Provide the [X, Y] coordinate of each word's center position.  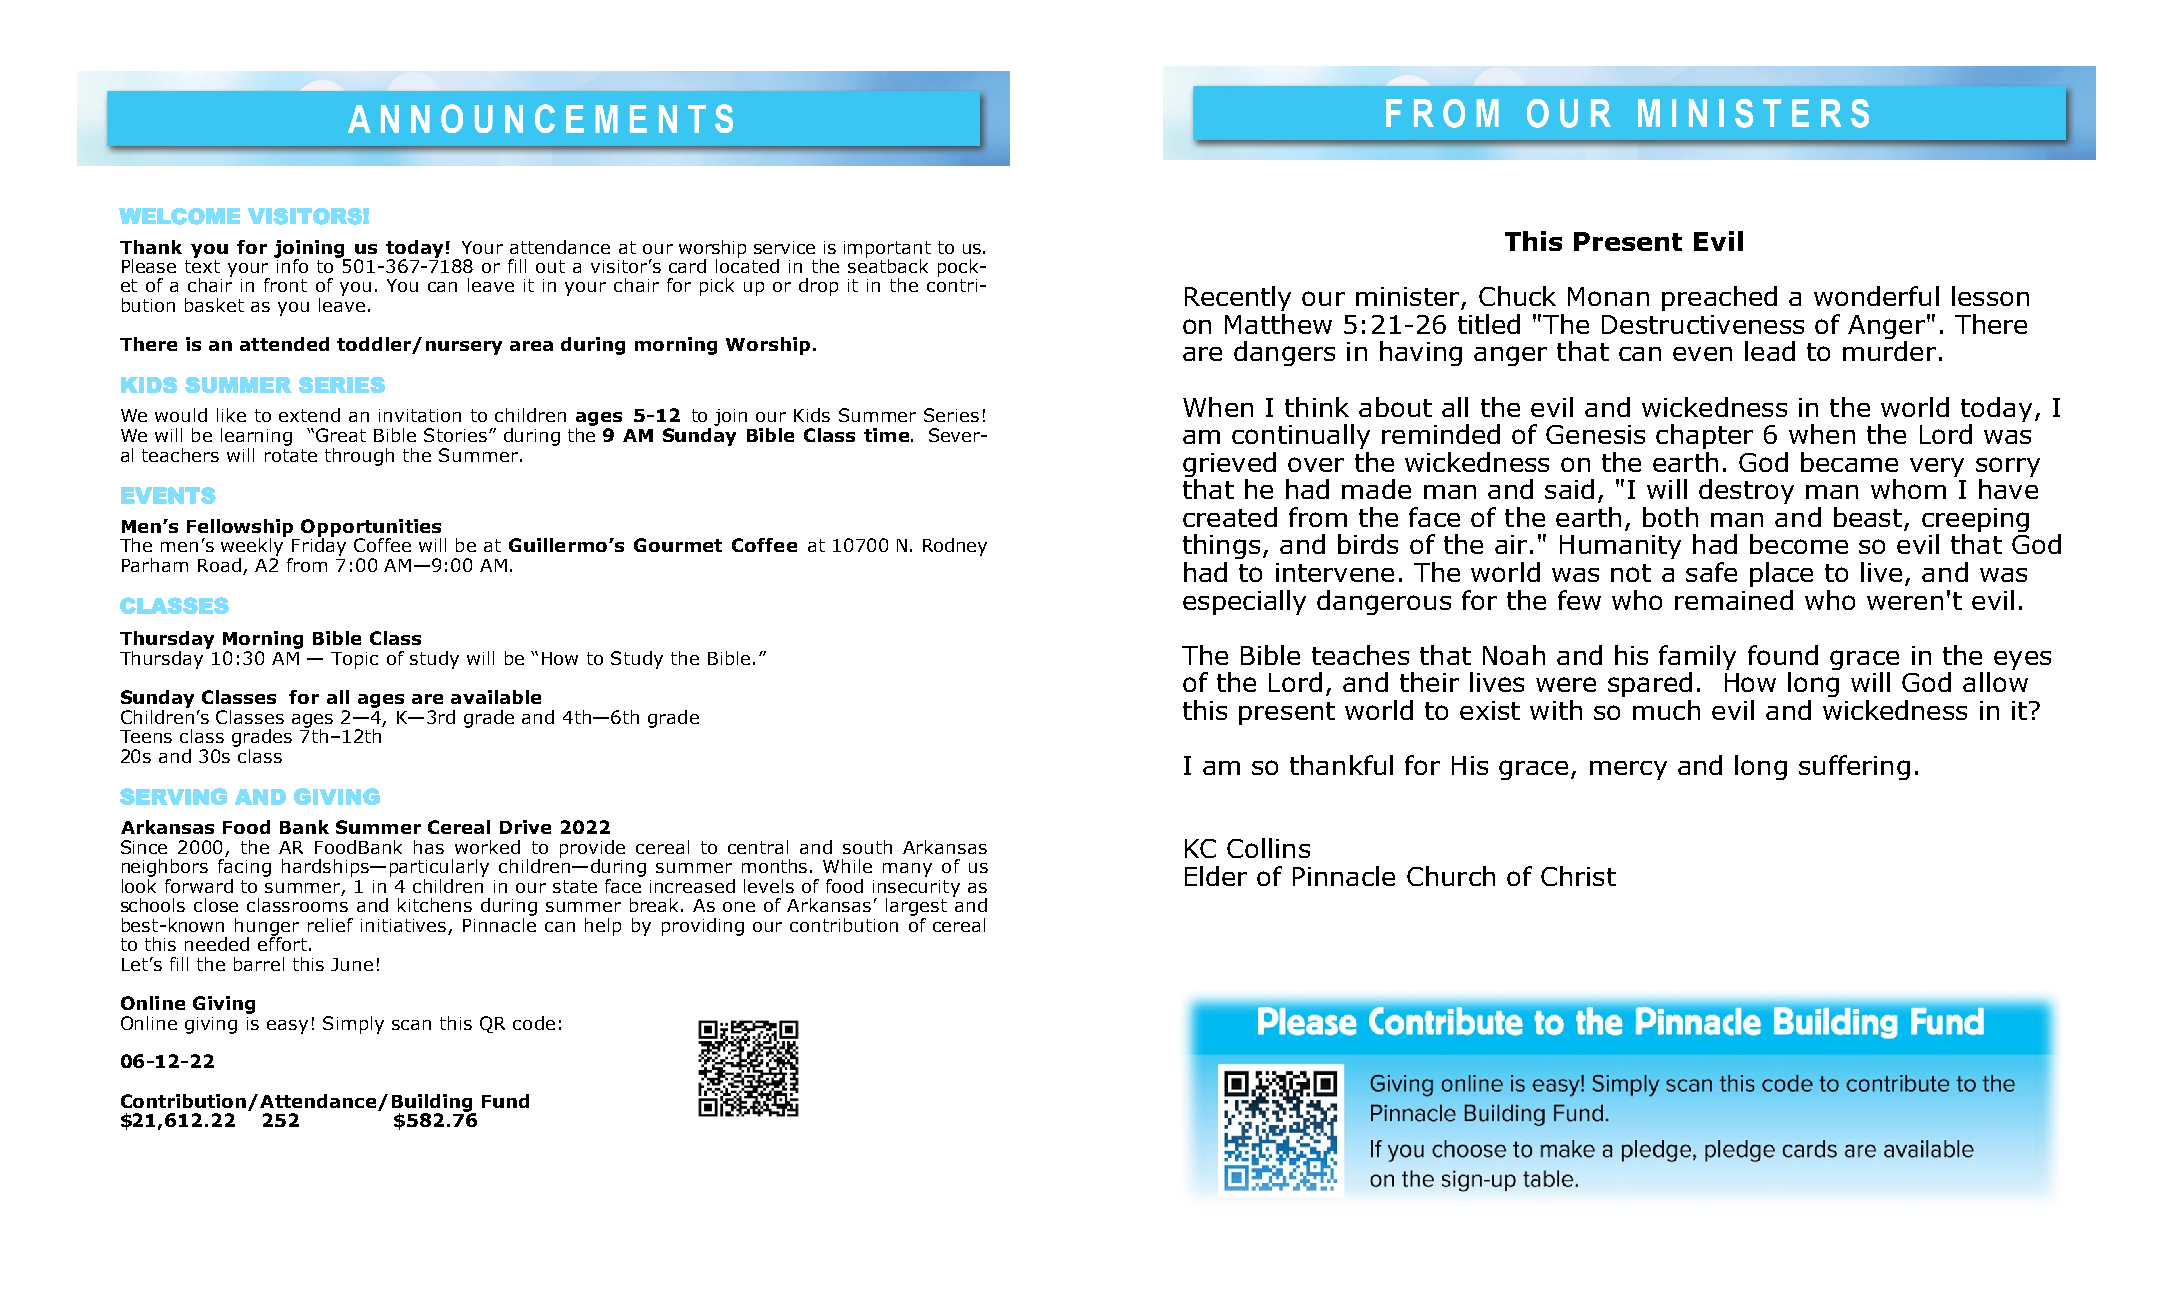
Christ [1578, 876]
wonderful [1876, 296]
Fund [505, 1101]
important [887, 250]
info [291, 264]
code [534, 1023]
